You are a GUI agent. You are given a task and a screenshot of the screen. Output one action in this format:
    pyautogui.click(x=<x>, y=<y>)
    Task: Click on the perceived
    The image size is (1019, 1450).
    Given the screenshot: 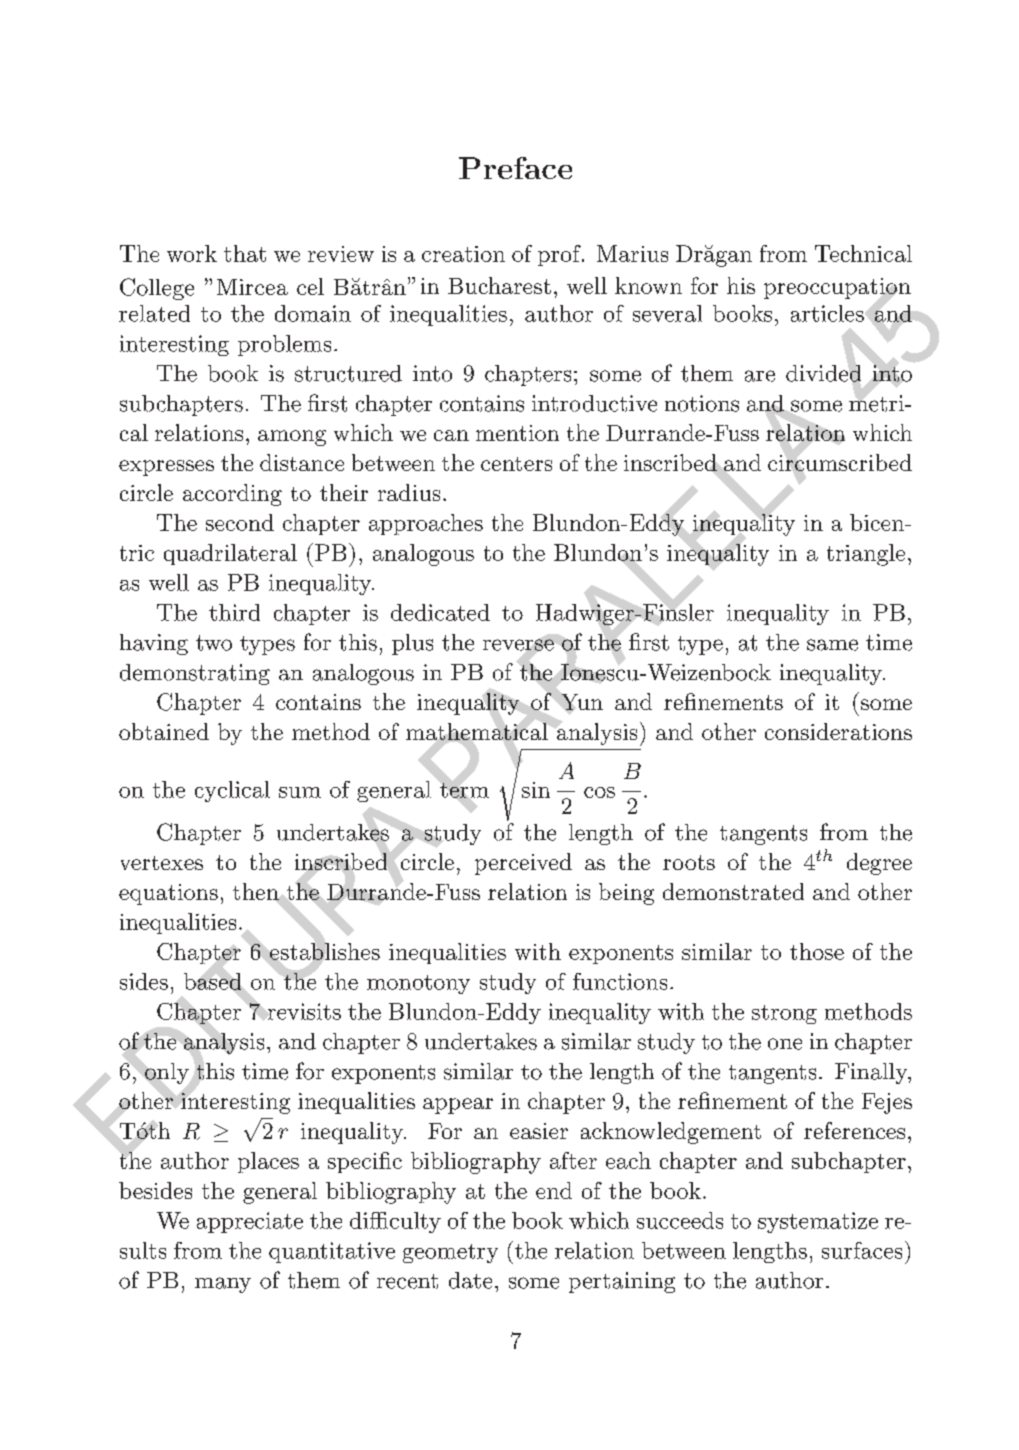 What is the action you would take?
    pyautogui.click(x=523, y=864)
